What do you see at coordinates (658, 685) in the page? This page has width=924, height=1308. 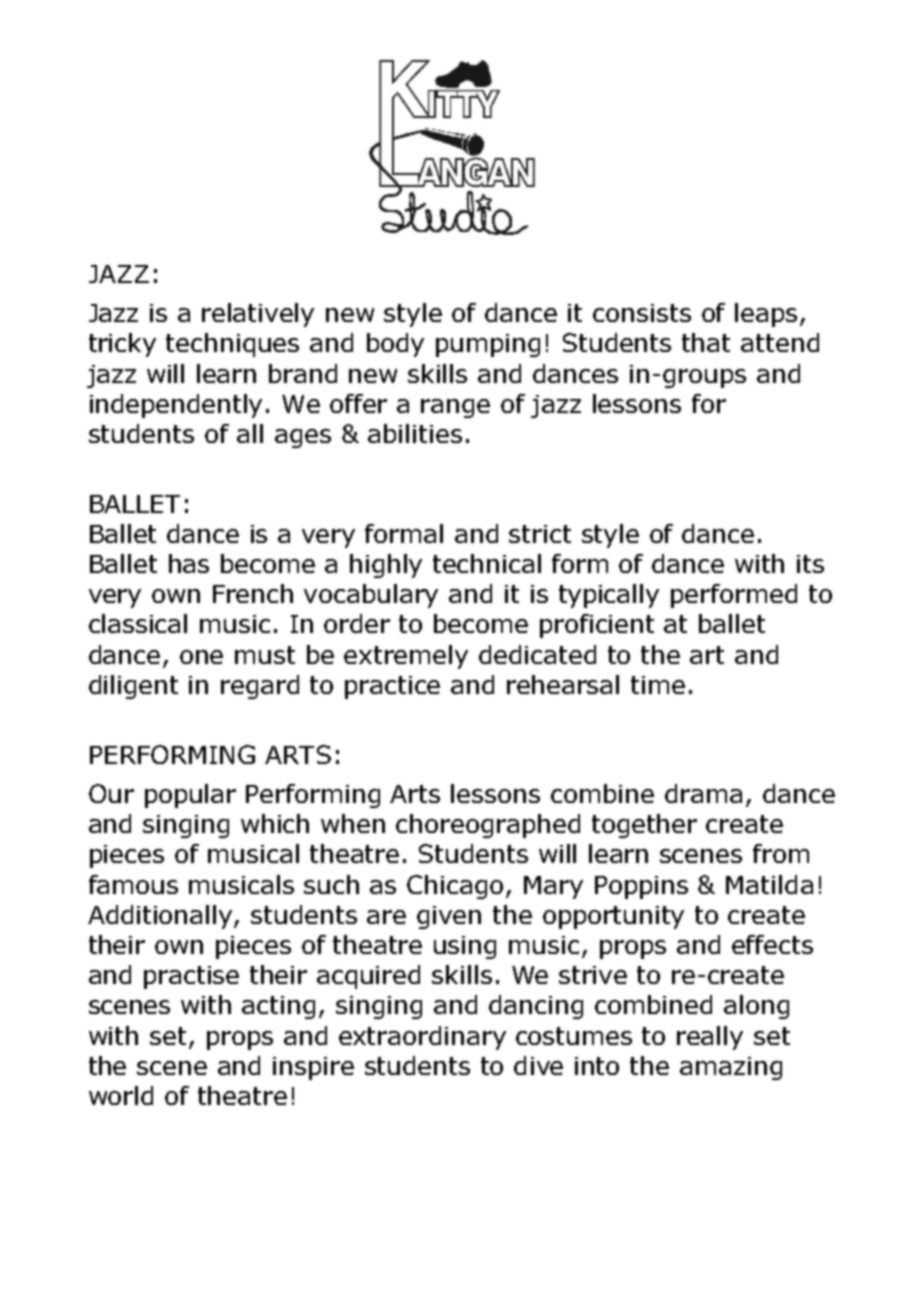 I see `time` at bounding box center [658, 685].
